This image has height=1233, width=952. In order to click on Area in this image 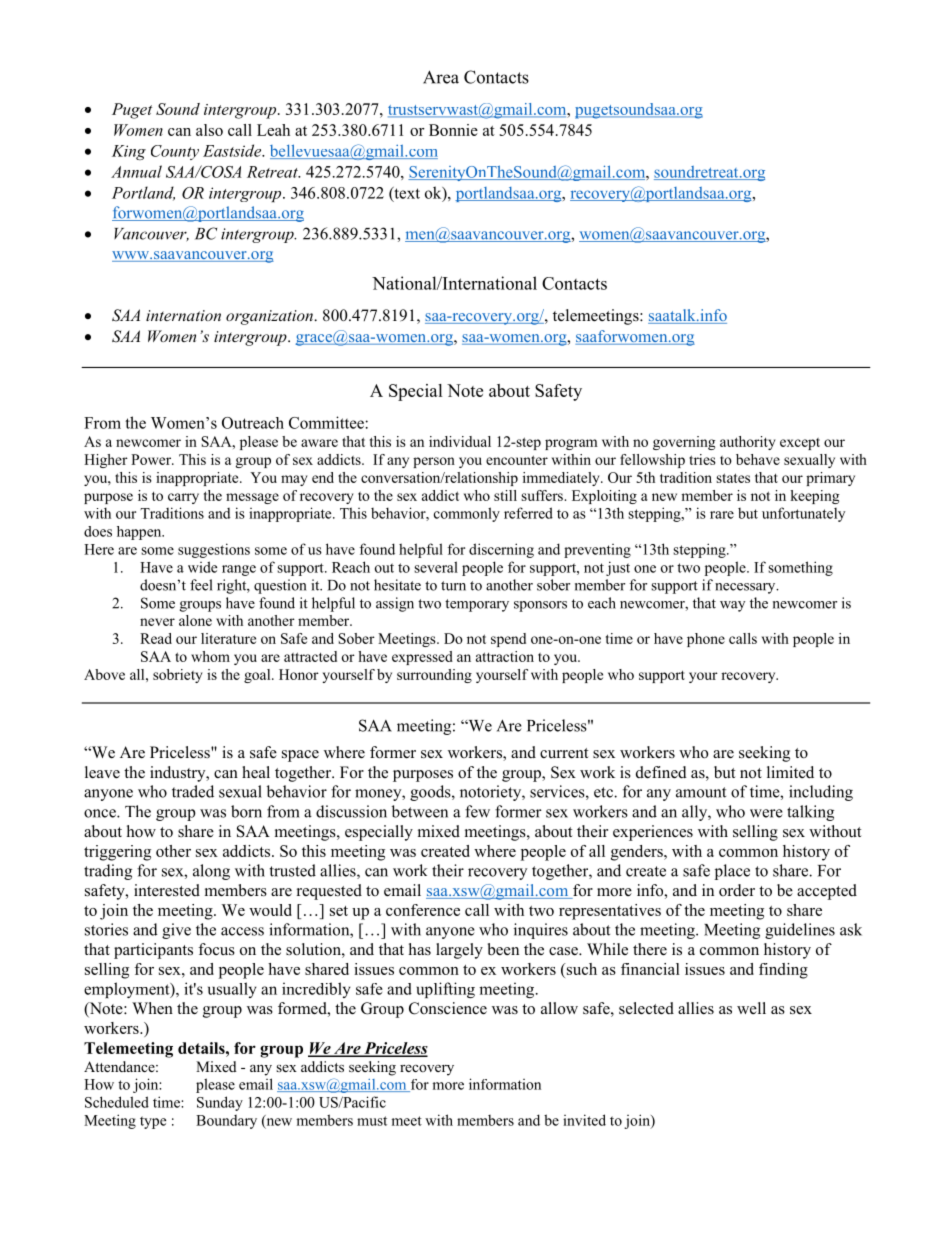, I will do `click(441, 77)`.
